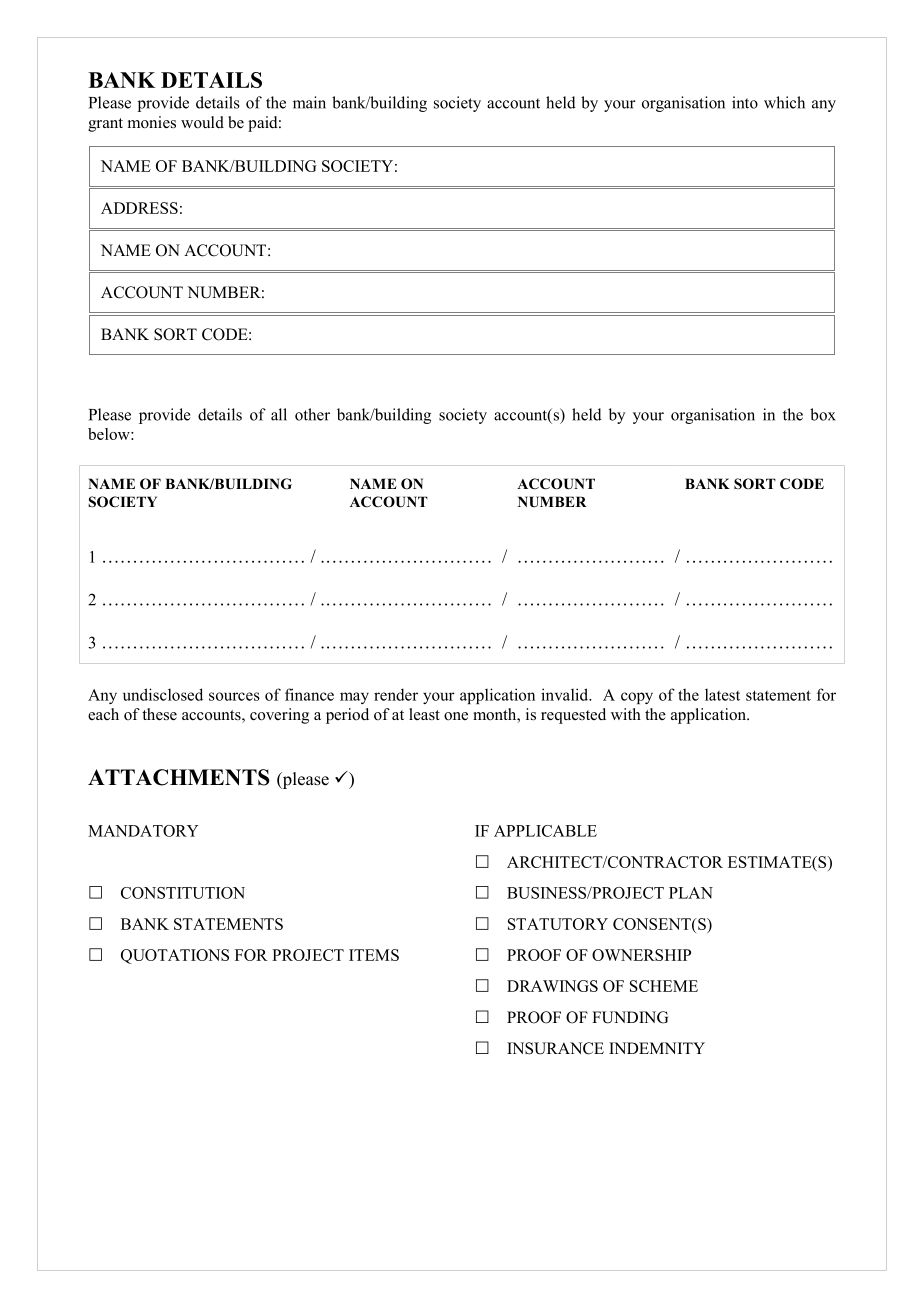 The width and height of the image is (924, 1308). Describe the element at coordinates (745, 102) in the image. I see `into` at that location.
